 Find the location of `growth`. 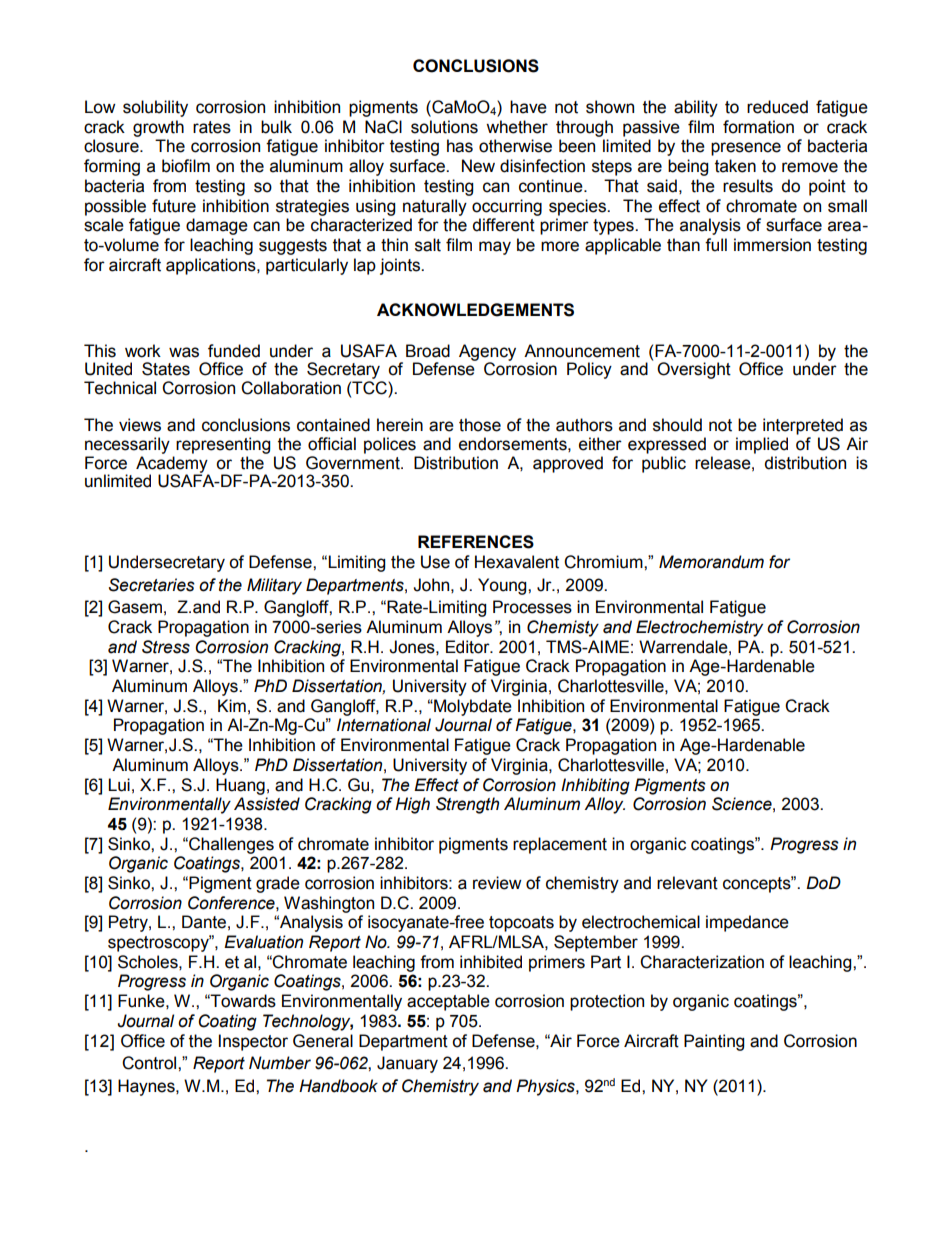

growth is located at coordinates (158, 128).
